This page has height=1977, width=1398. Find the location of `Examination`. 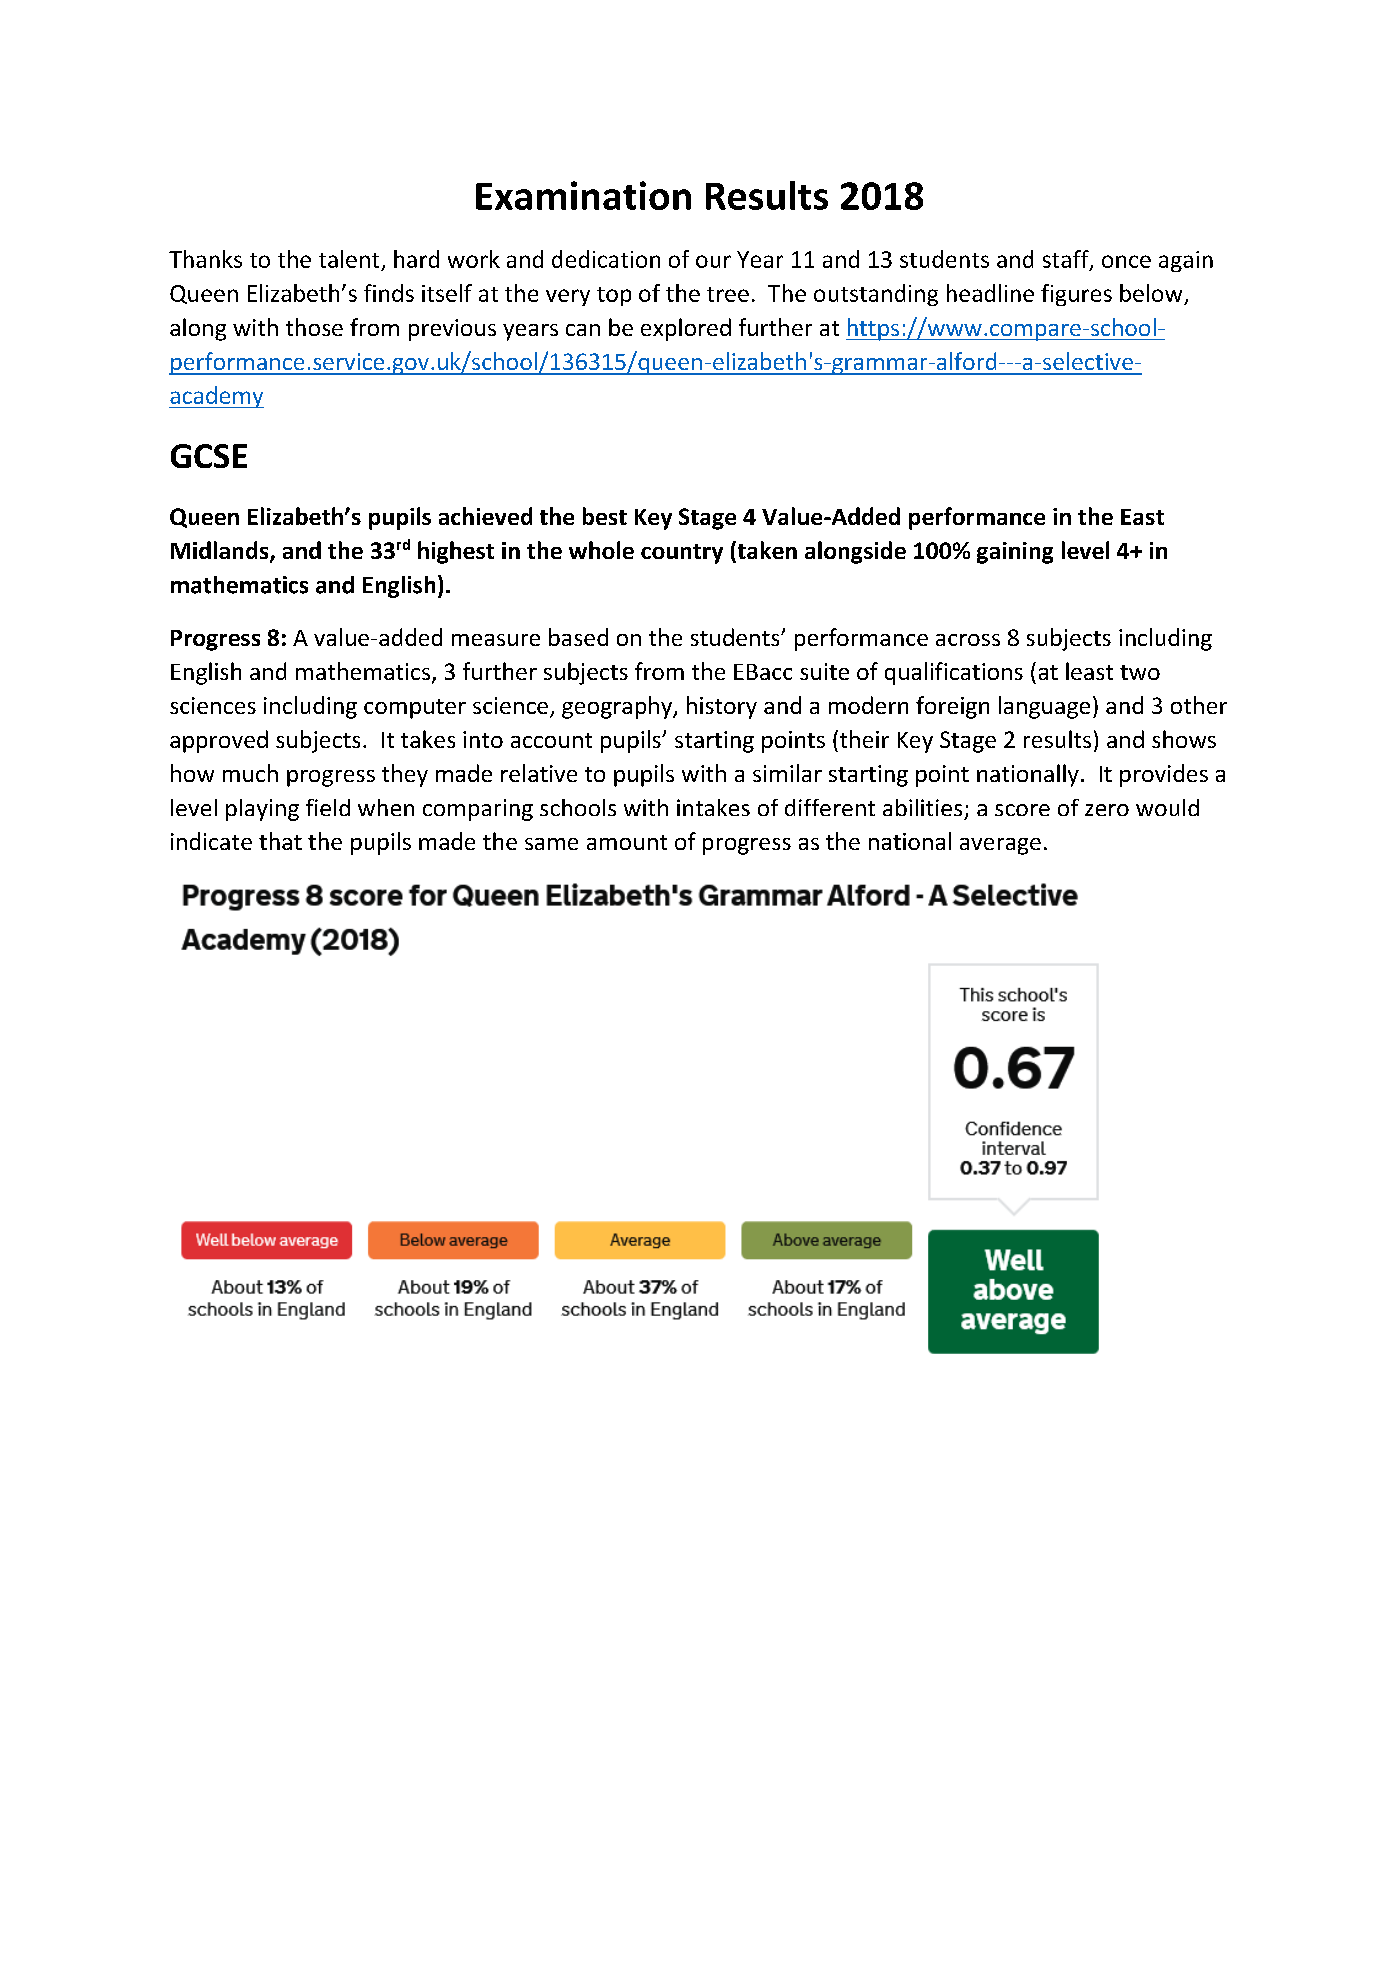

Examination is located at coordinates (583, 195).
